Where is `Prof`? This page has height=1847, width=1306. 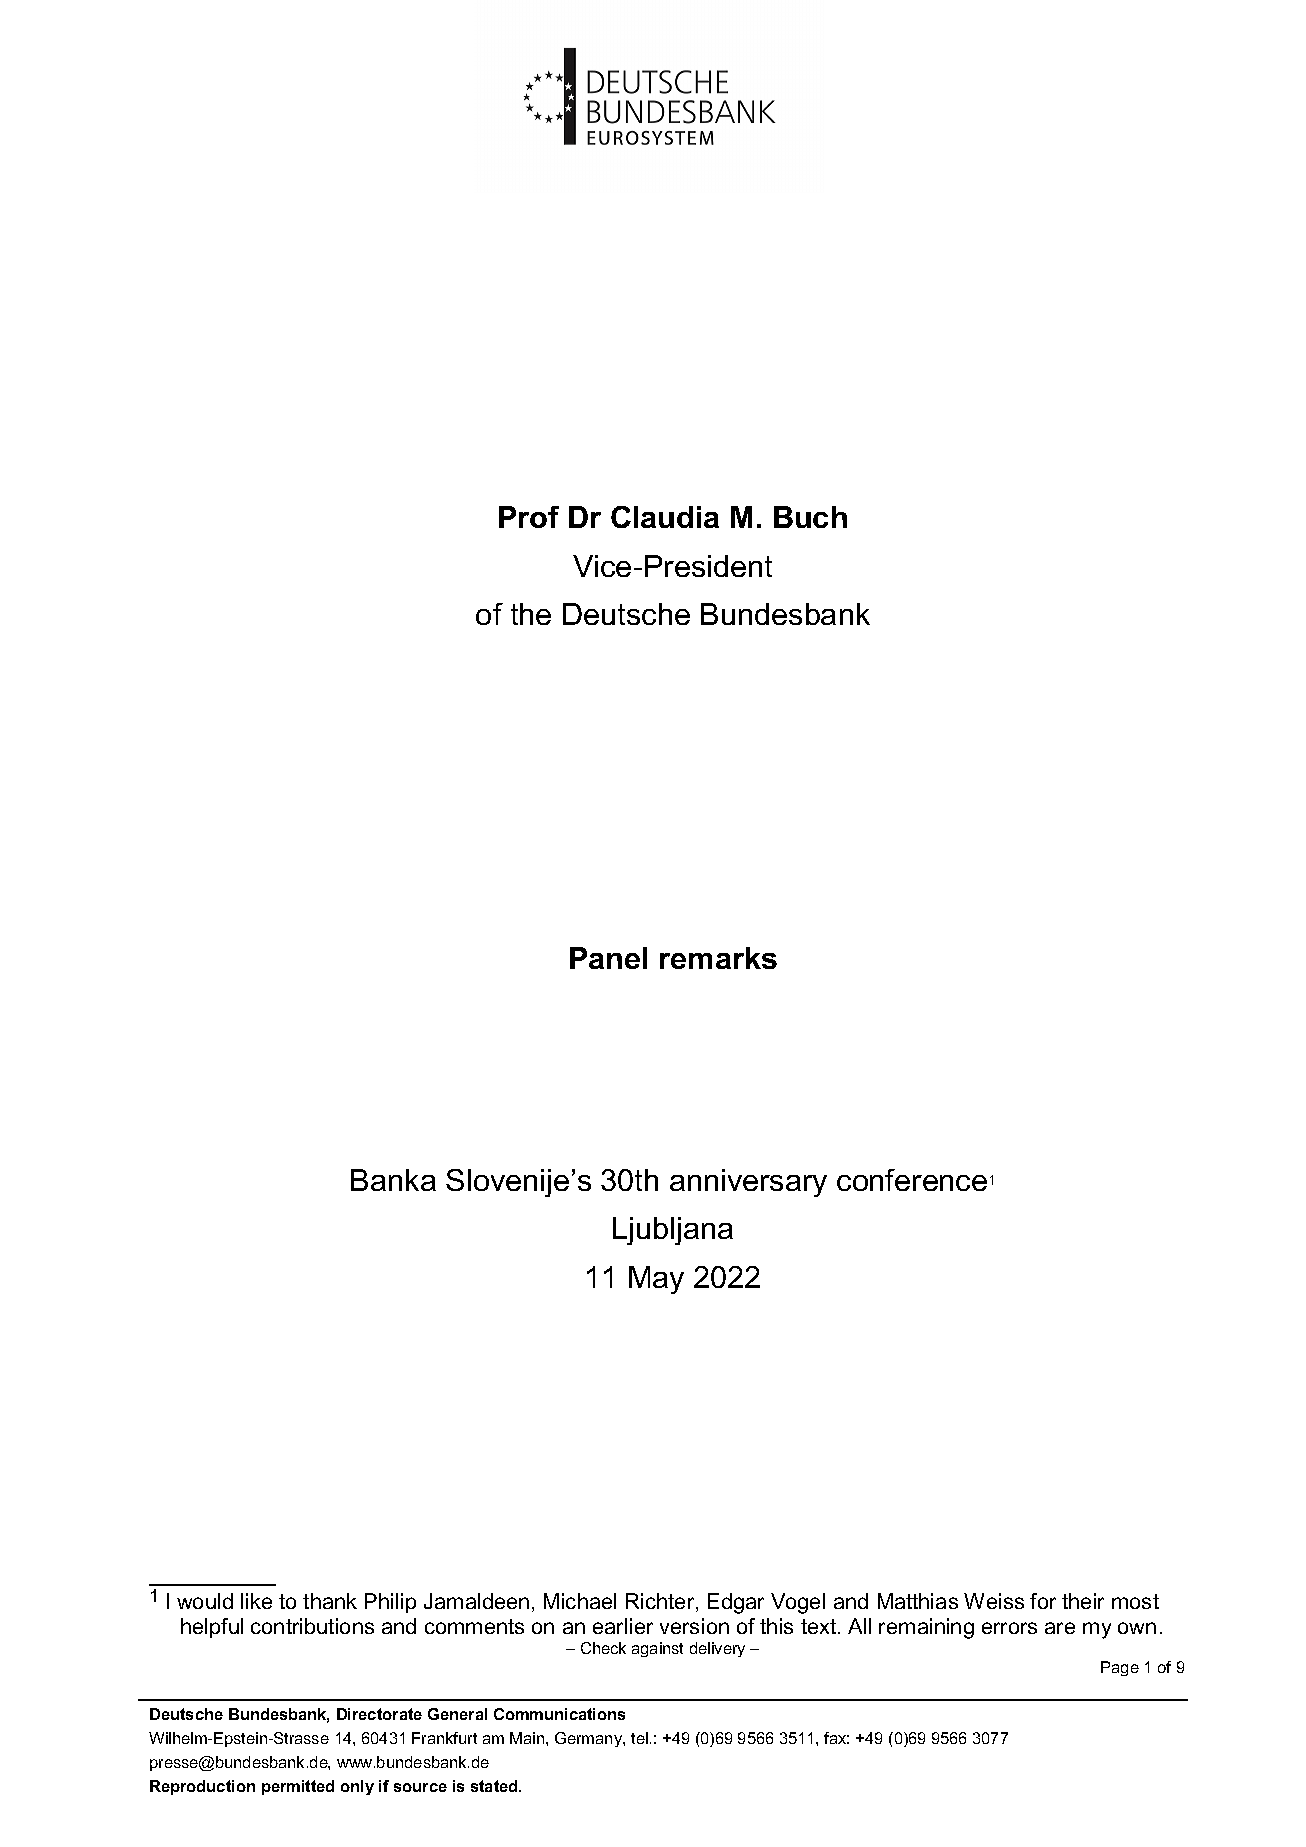 Prof is located at coordinates (529, 517).
